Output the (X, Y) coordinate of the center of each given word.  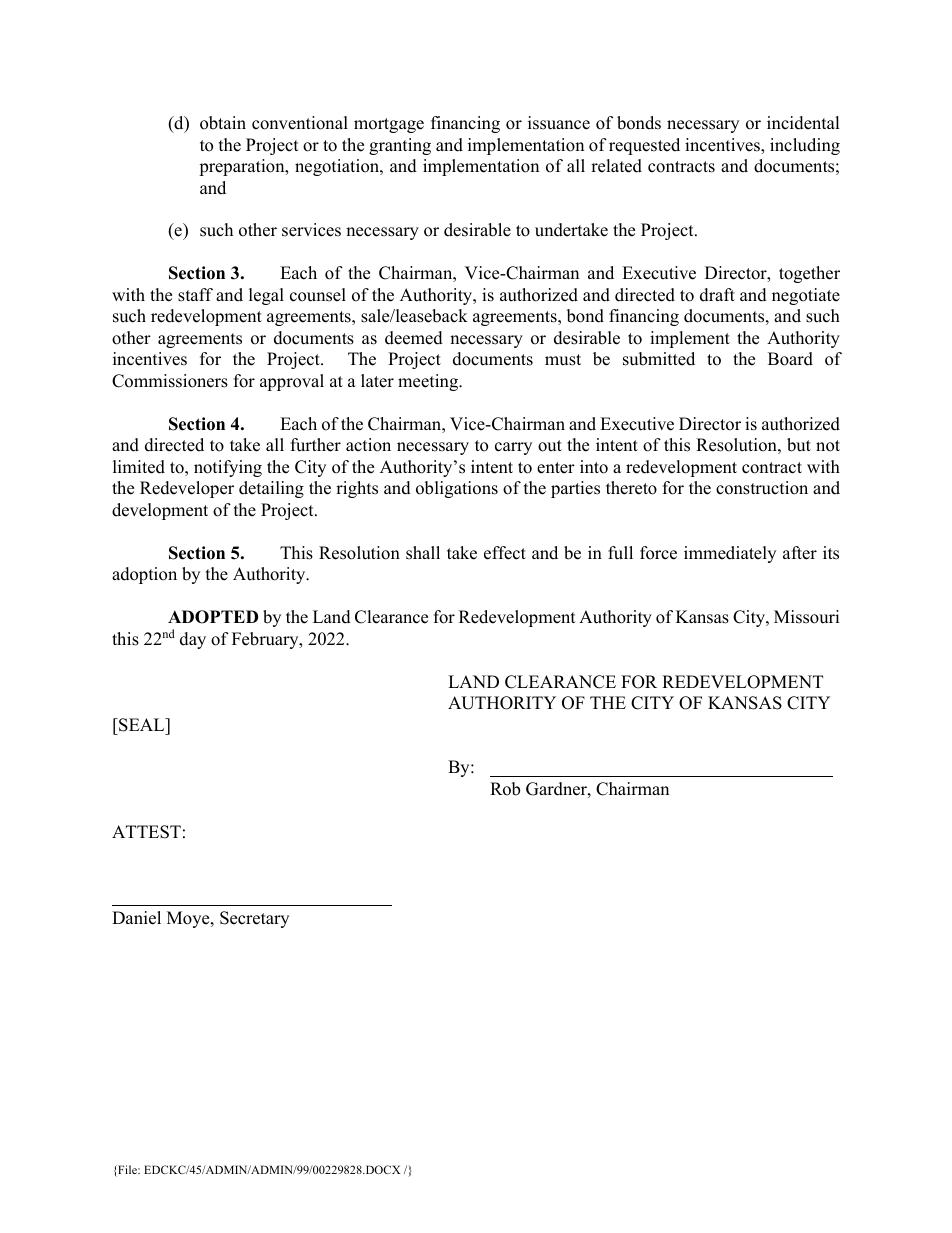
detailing (271, 489)
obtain (223, 123)
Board (790, 359)
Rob (505, 789)
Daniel (136, 918)
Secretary (254, 919)
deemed (414, 338)
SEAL (142, 725)
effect (505, 553)
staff (195, 295)
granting (400, 146)
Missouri (806, 617)
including (805, 146)
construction (762, 488)
